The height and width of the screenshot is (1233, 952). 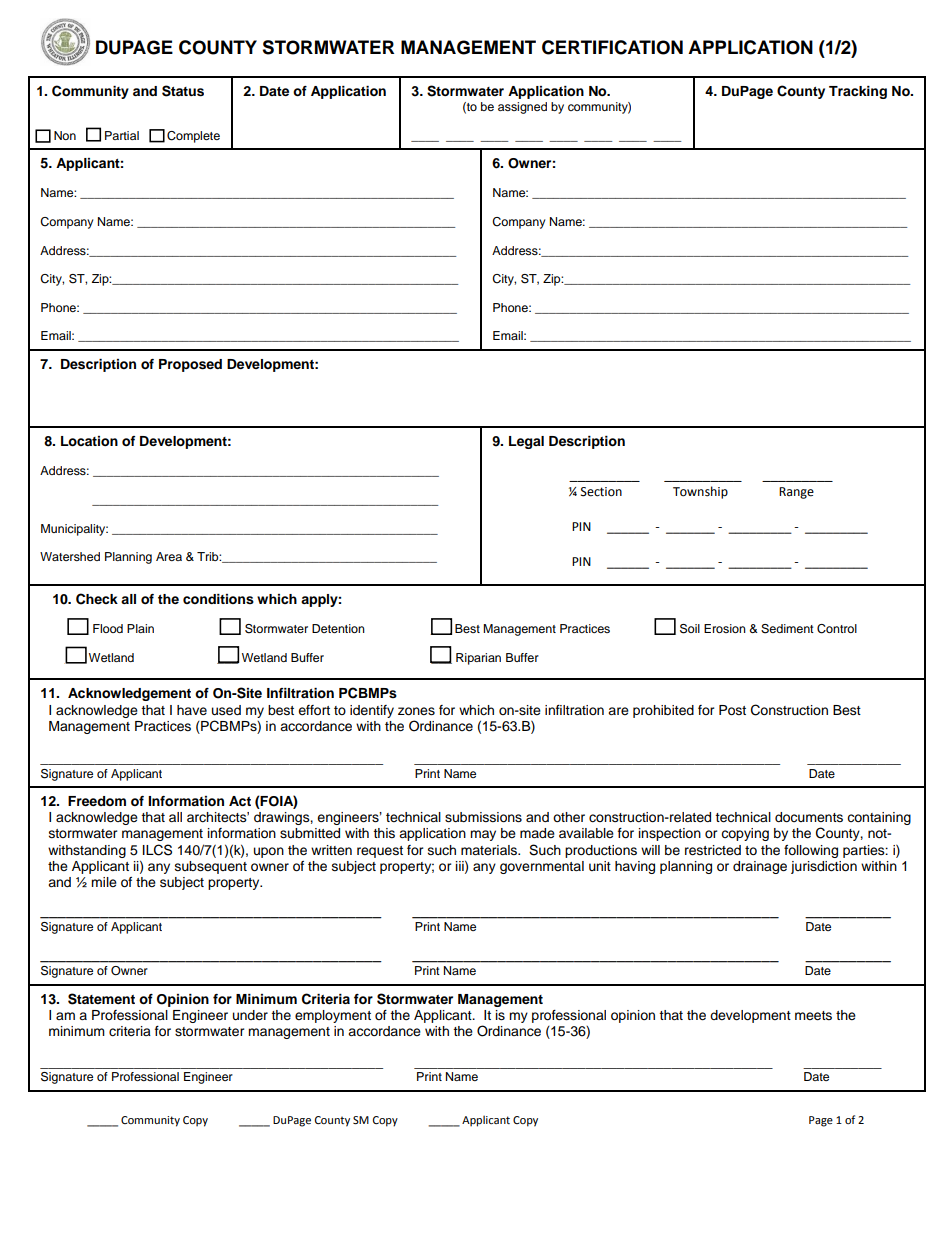 What do you see at coordinates (526, 442) in the screenshot?
I see `Legal` at bounding box center [526, 442].
